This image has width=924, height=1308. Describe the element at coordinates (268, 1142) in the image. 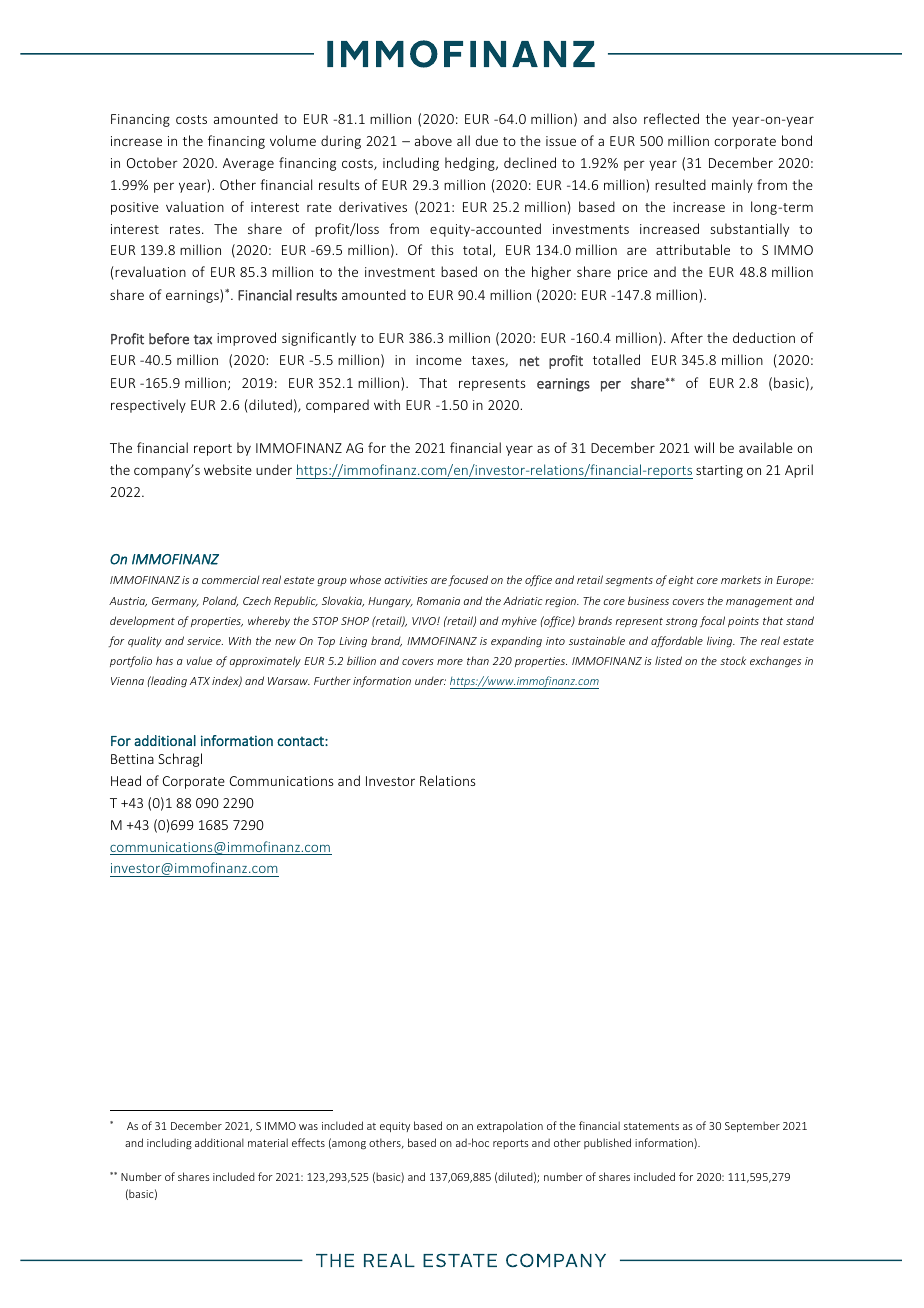

I see `material` at that location.
